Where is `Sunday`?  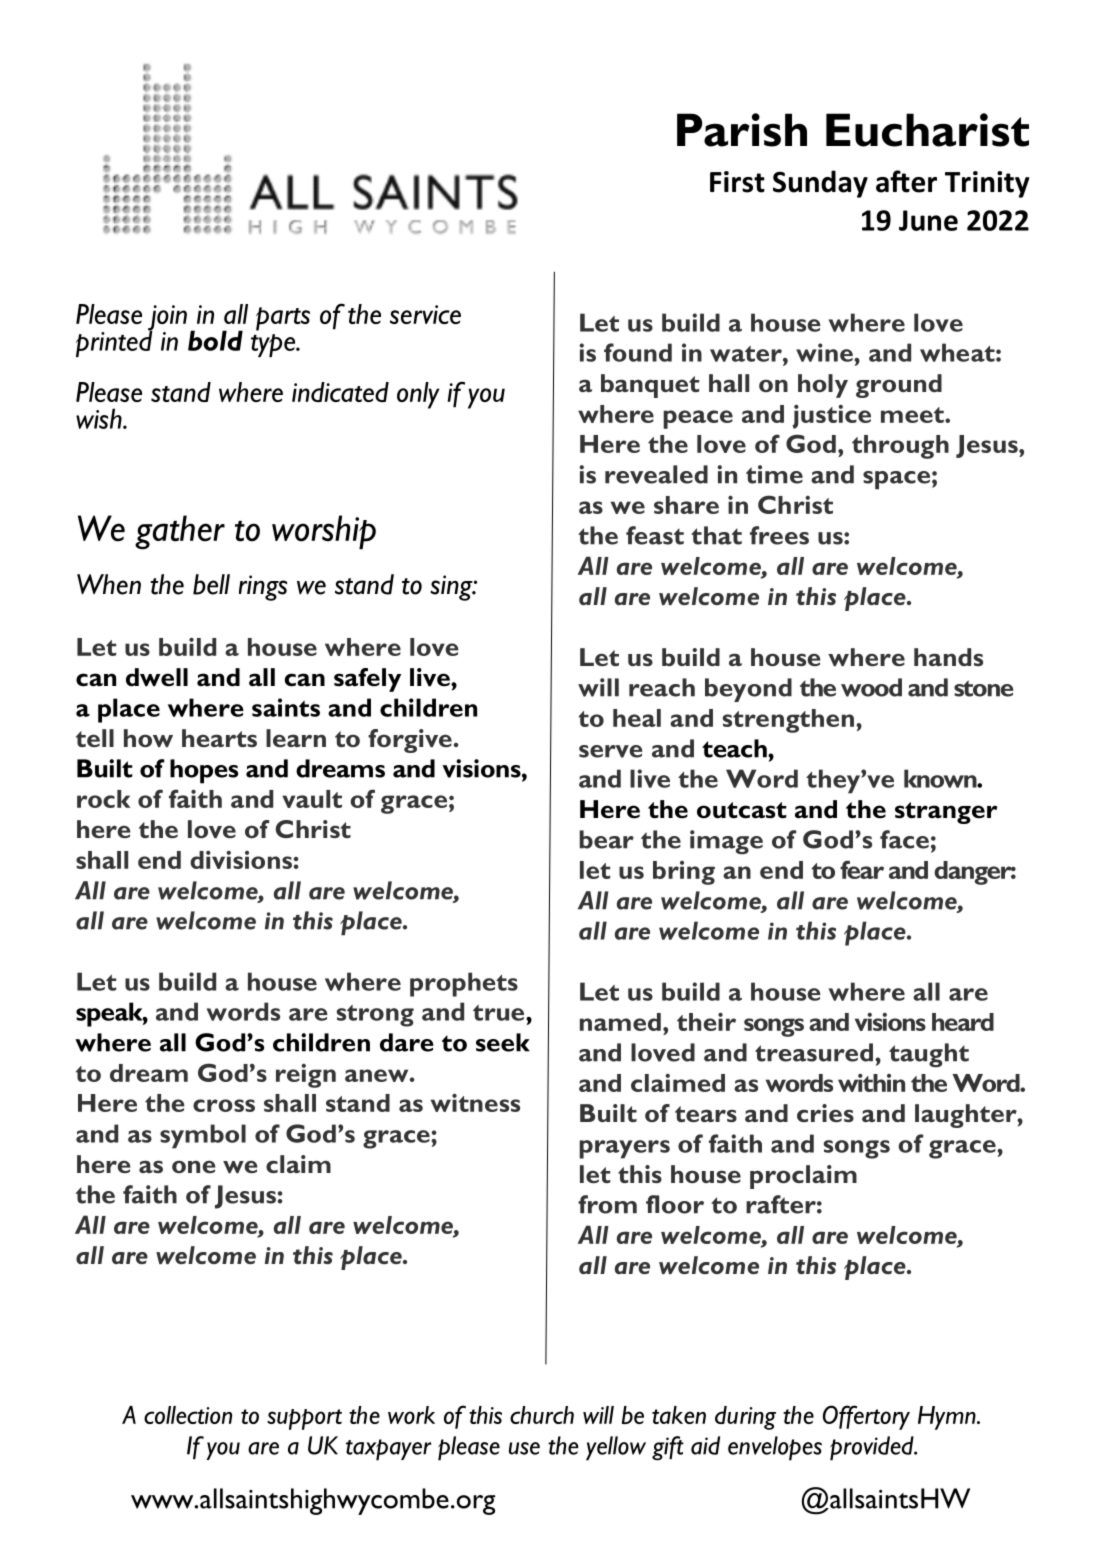 Sunday is located at coordinates (820, 184).
